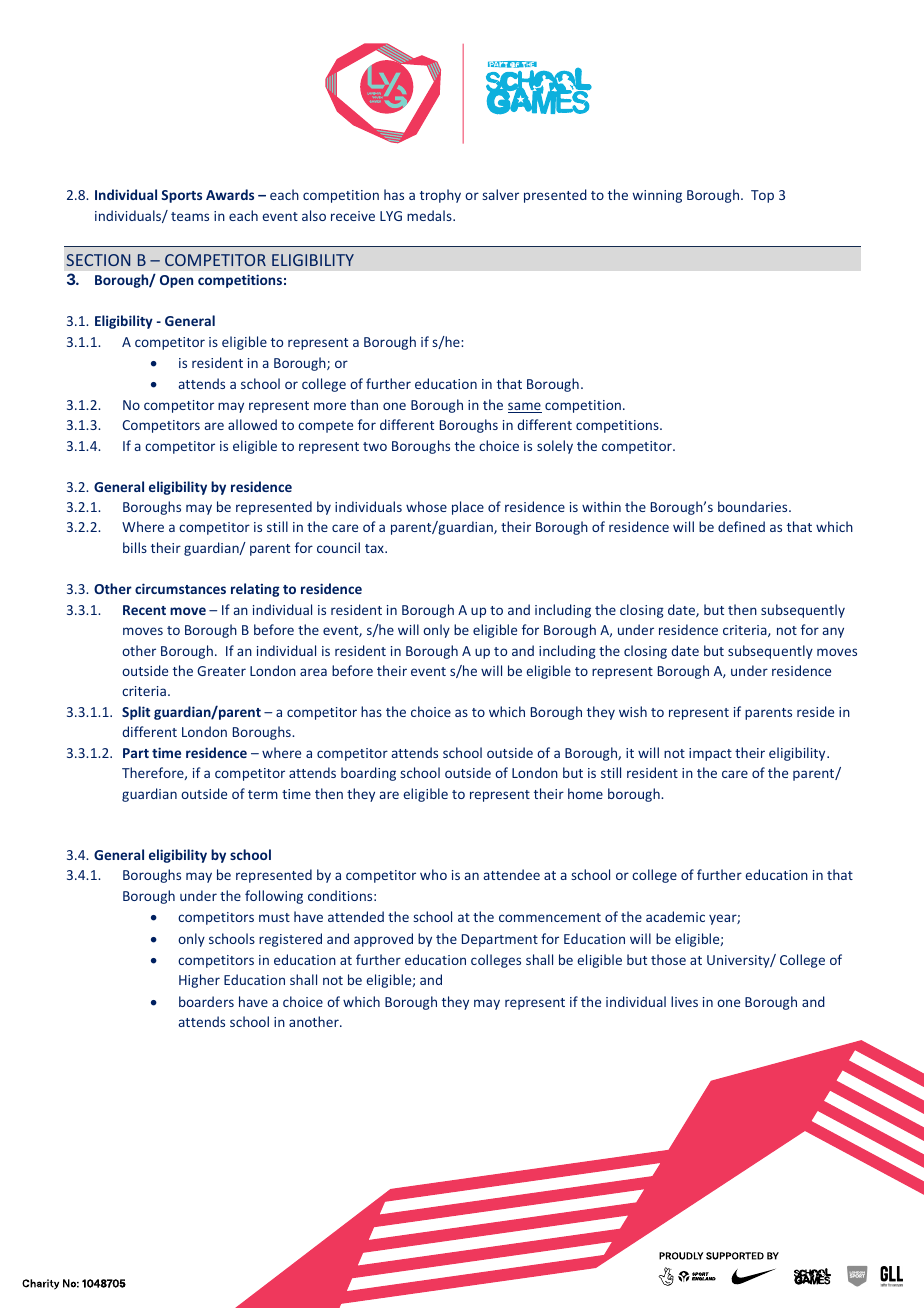 This screenshot has width=924, height=1308. I want to click on tax, so click(375, 548).
